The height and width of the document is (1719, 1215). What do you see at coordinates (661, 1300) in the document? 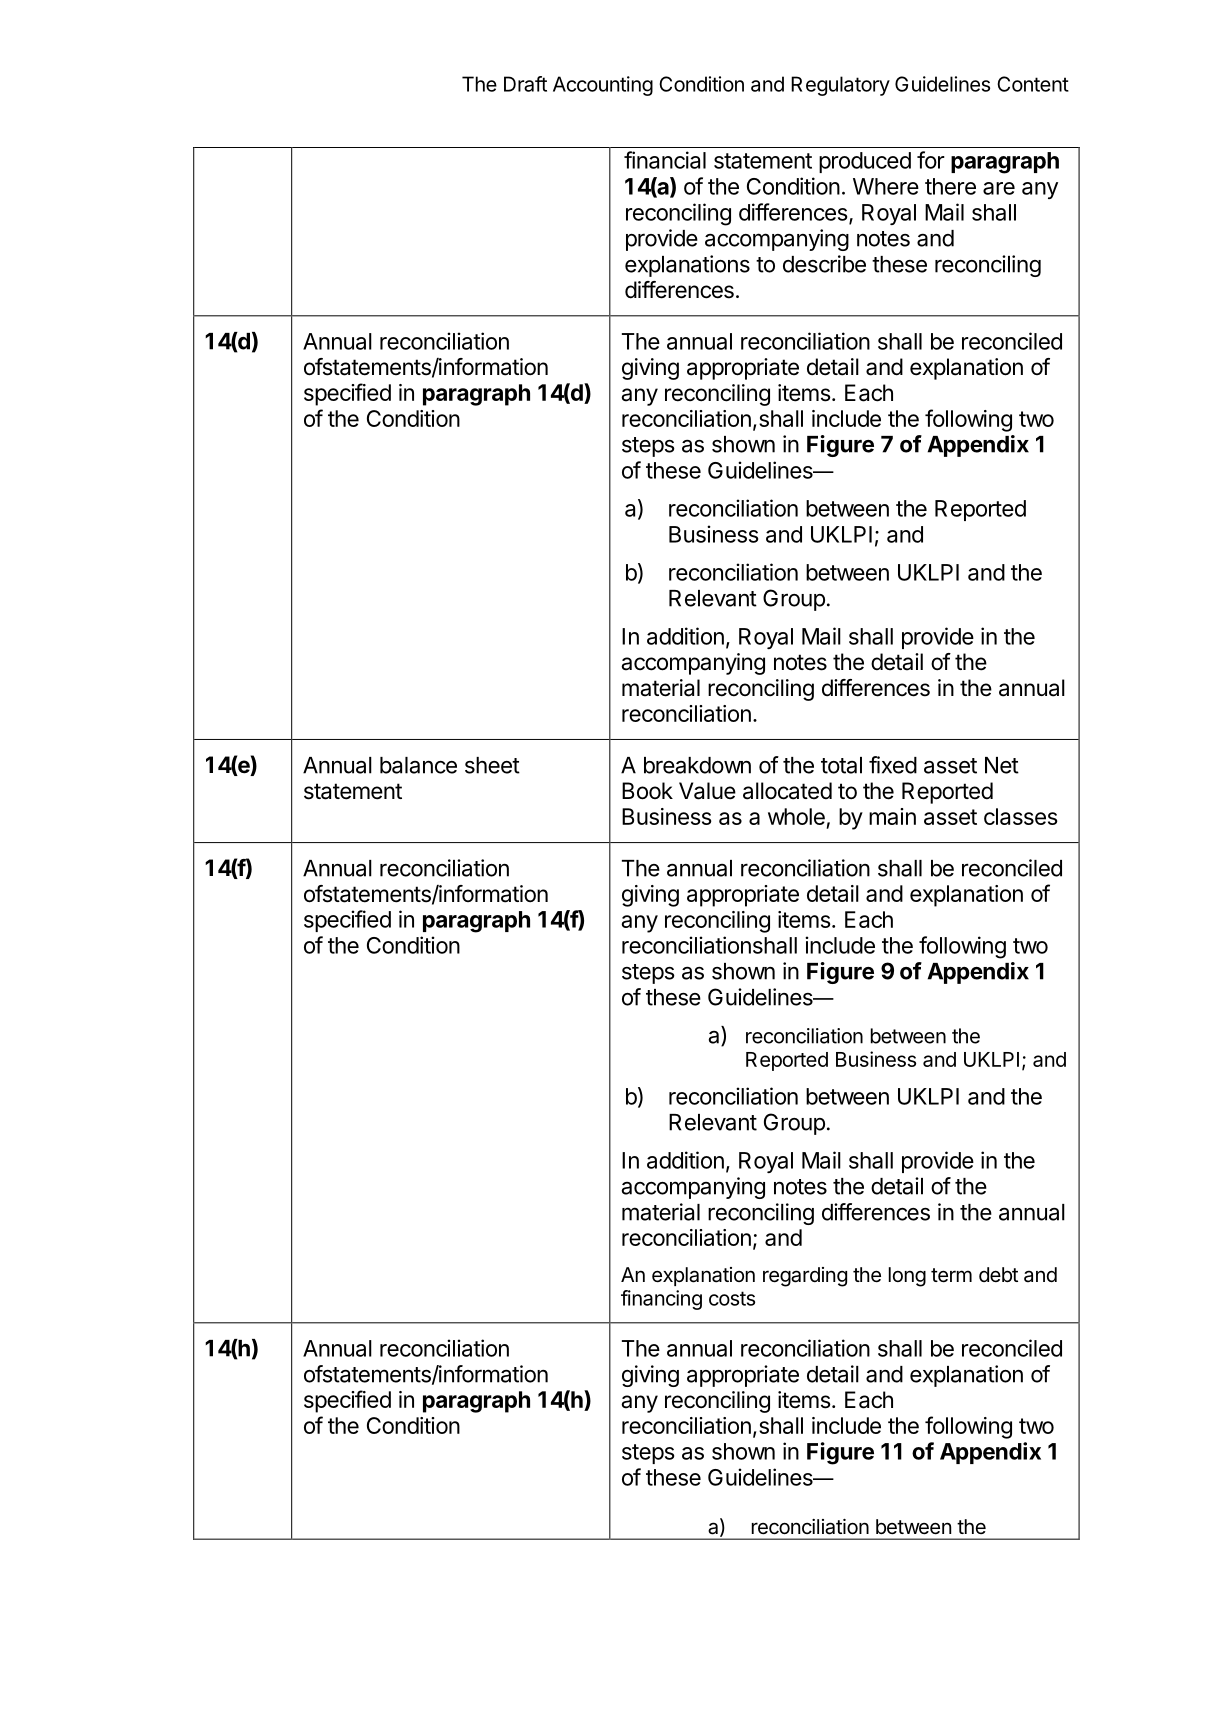
I see `financing` at bounding box center [661, 1300].
